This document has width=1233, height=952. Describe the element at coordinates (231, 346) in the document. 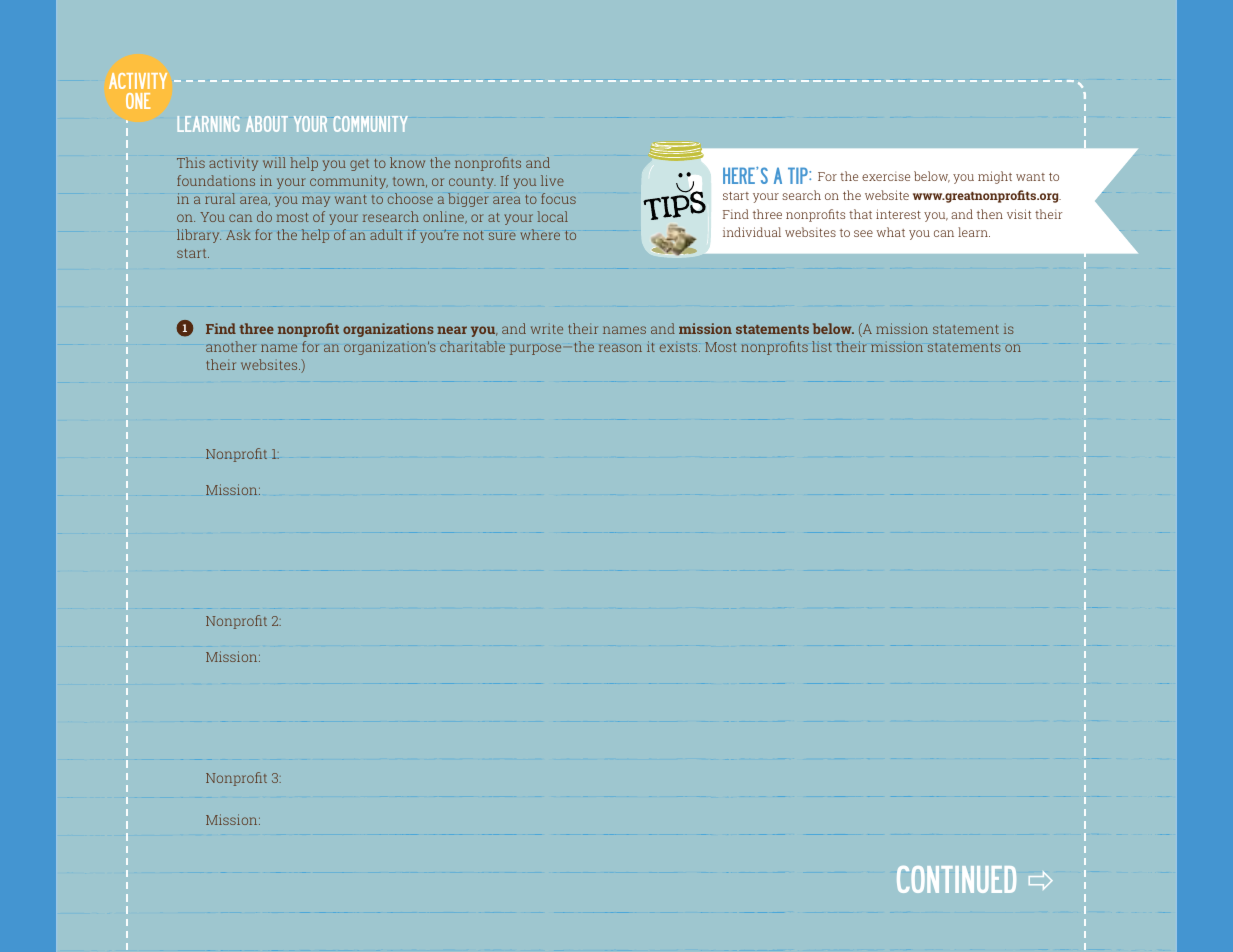

I see `another` at that location.
